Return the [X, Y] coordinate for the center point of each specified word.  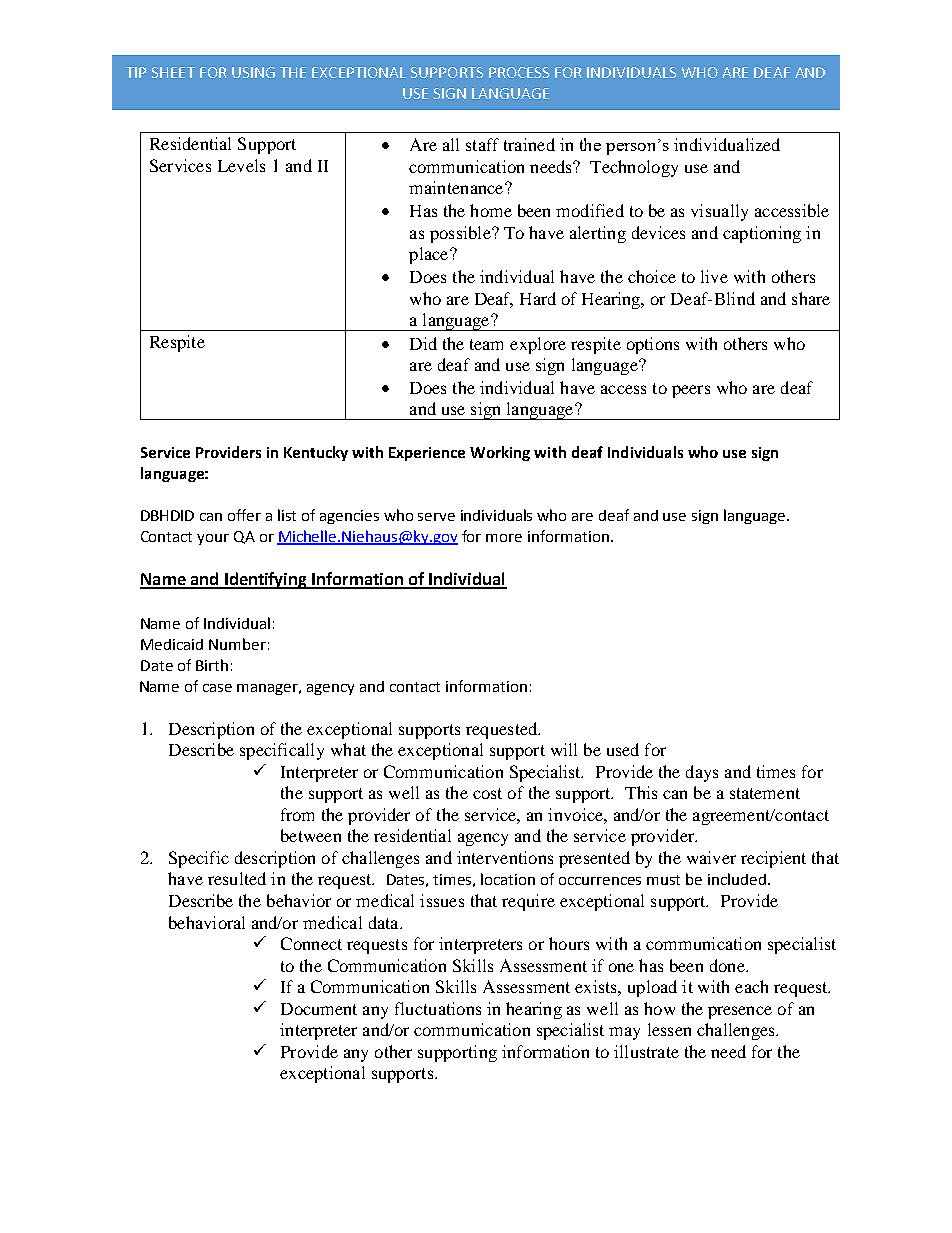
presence [740, 1012]
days [702, 773]
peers [691, 391]
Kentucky [316, 453]
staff [482, 144]
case [217, 688]
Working [500, 453]
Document [319, 1009]
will [564, 749]
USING [253, 72]
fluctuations [438, 1008]
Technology [634, 168]
